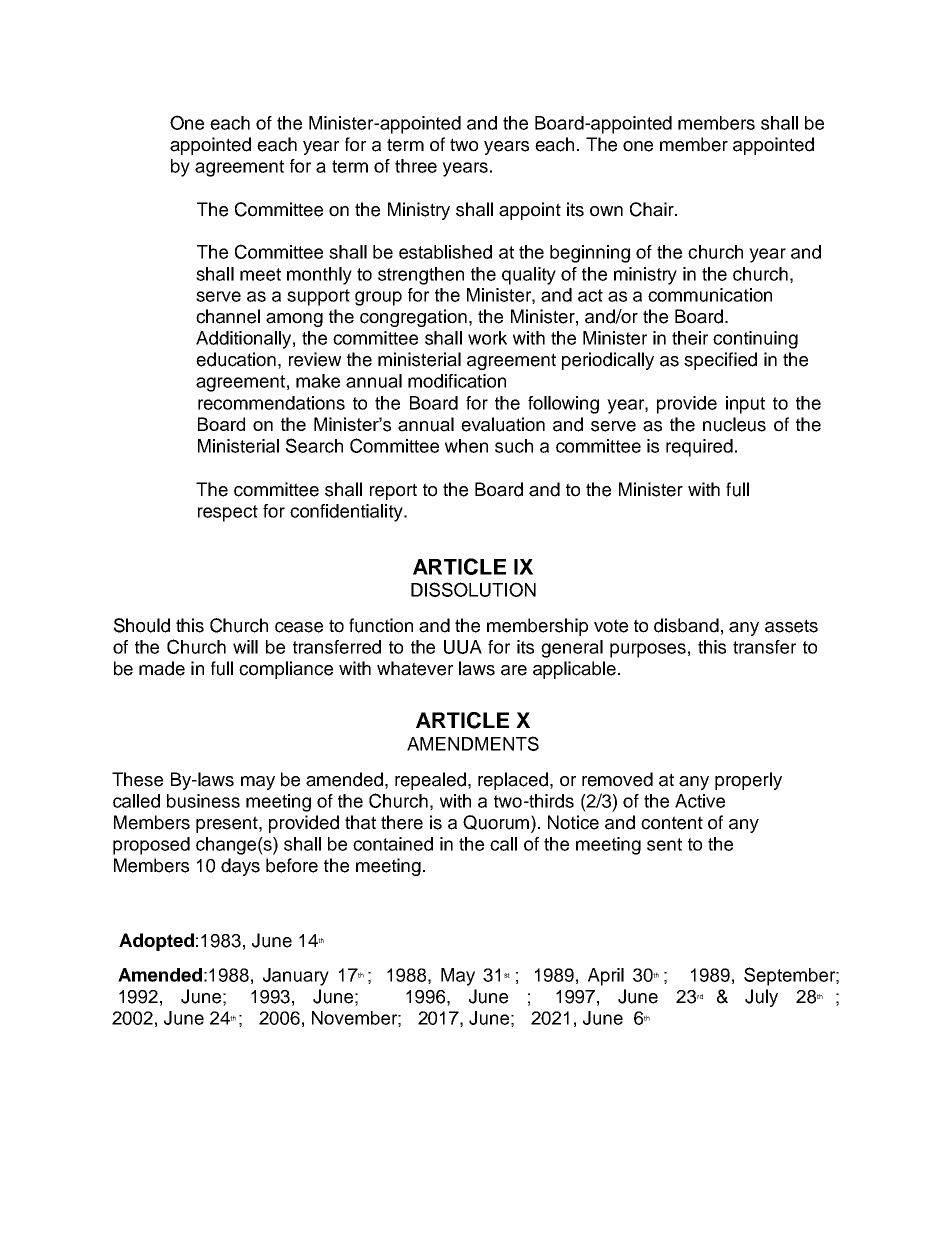 The height and width of the screenshot is (1233, 952). What do you see at coordinates (686, 625) in the screenshot?
I see `disband` at bounding box center [686, 625].
